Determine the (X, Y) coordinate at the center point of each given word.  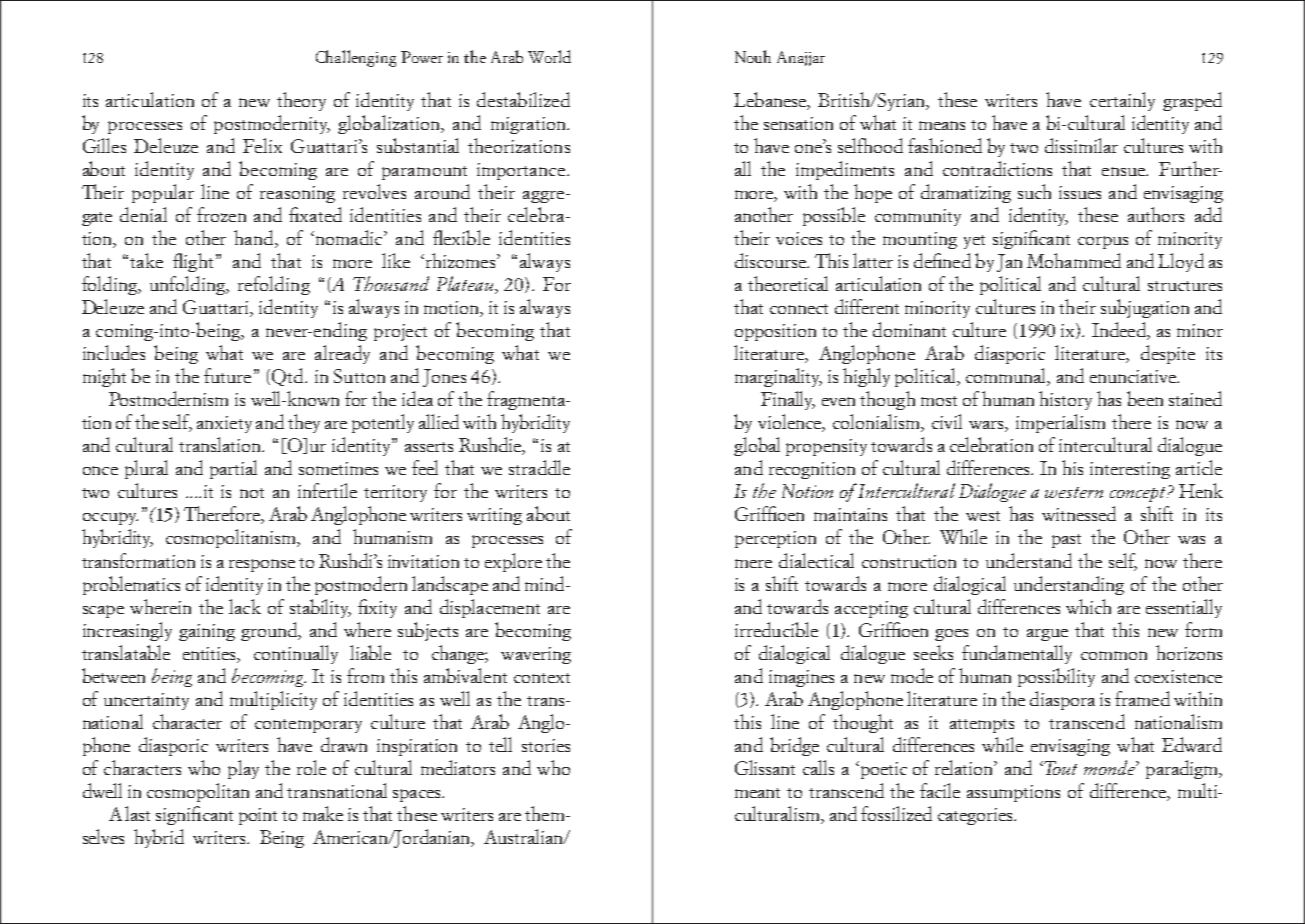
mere (753, 563)
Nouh (753, 56)
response (262, 565)
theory (301, 101)
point (258, 816)
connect (799, 309)
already (342, 354)
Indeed (1120, 331)
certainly (1122, 101)
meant (757, 793)
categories (976, 816)
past (1066, 541)
